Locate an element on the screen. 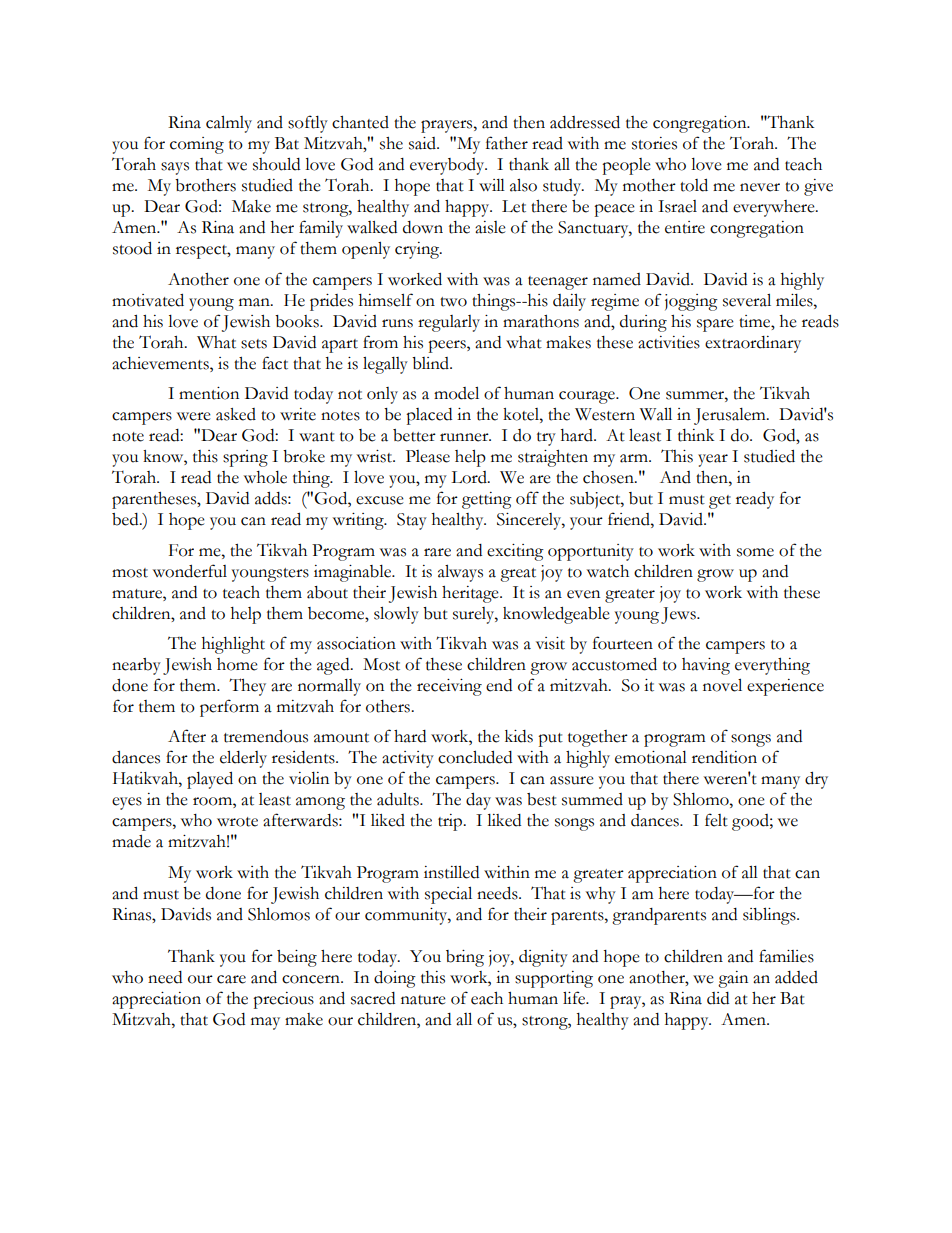  some is located at coordinates (755, 552).
